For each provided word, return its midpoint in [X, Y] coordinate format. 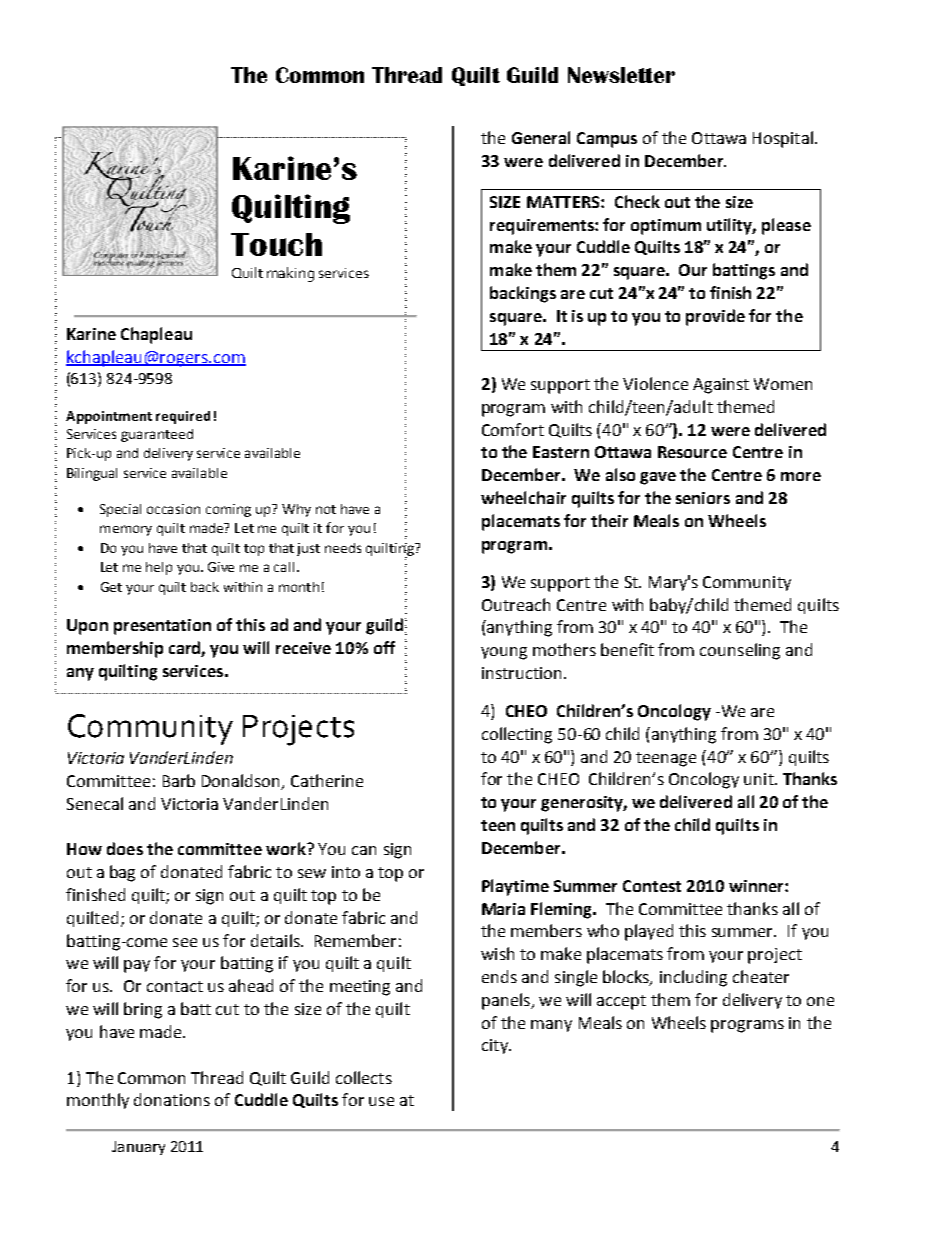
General [541, 137]
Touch [276, 244]
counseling [740, 651]
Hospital [783, 139]
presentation [162, 627]
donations [172, 1099]
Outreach [516, 604]
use [381, 1101]
